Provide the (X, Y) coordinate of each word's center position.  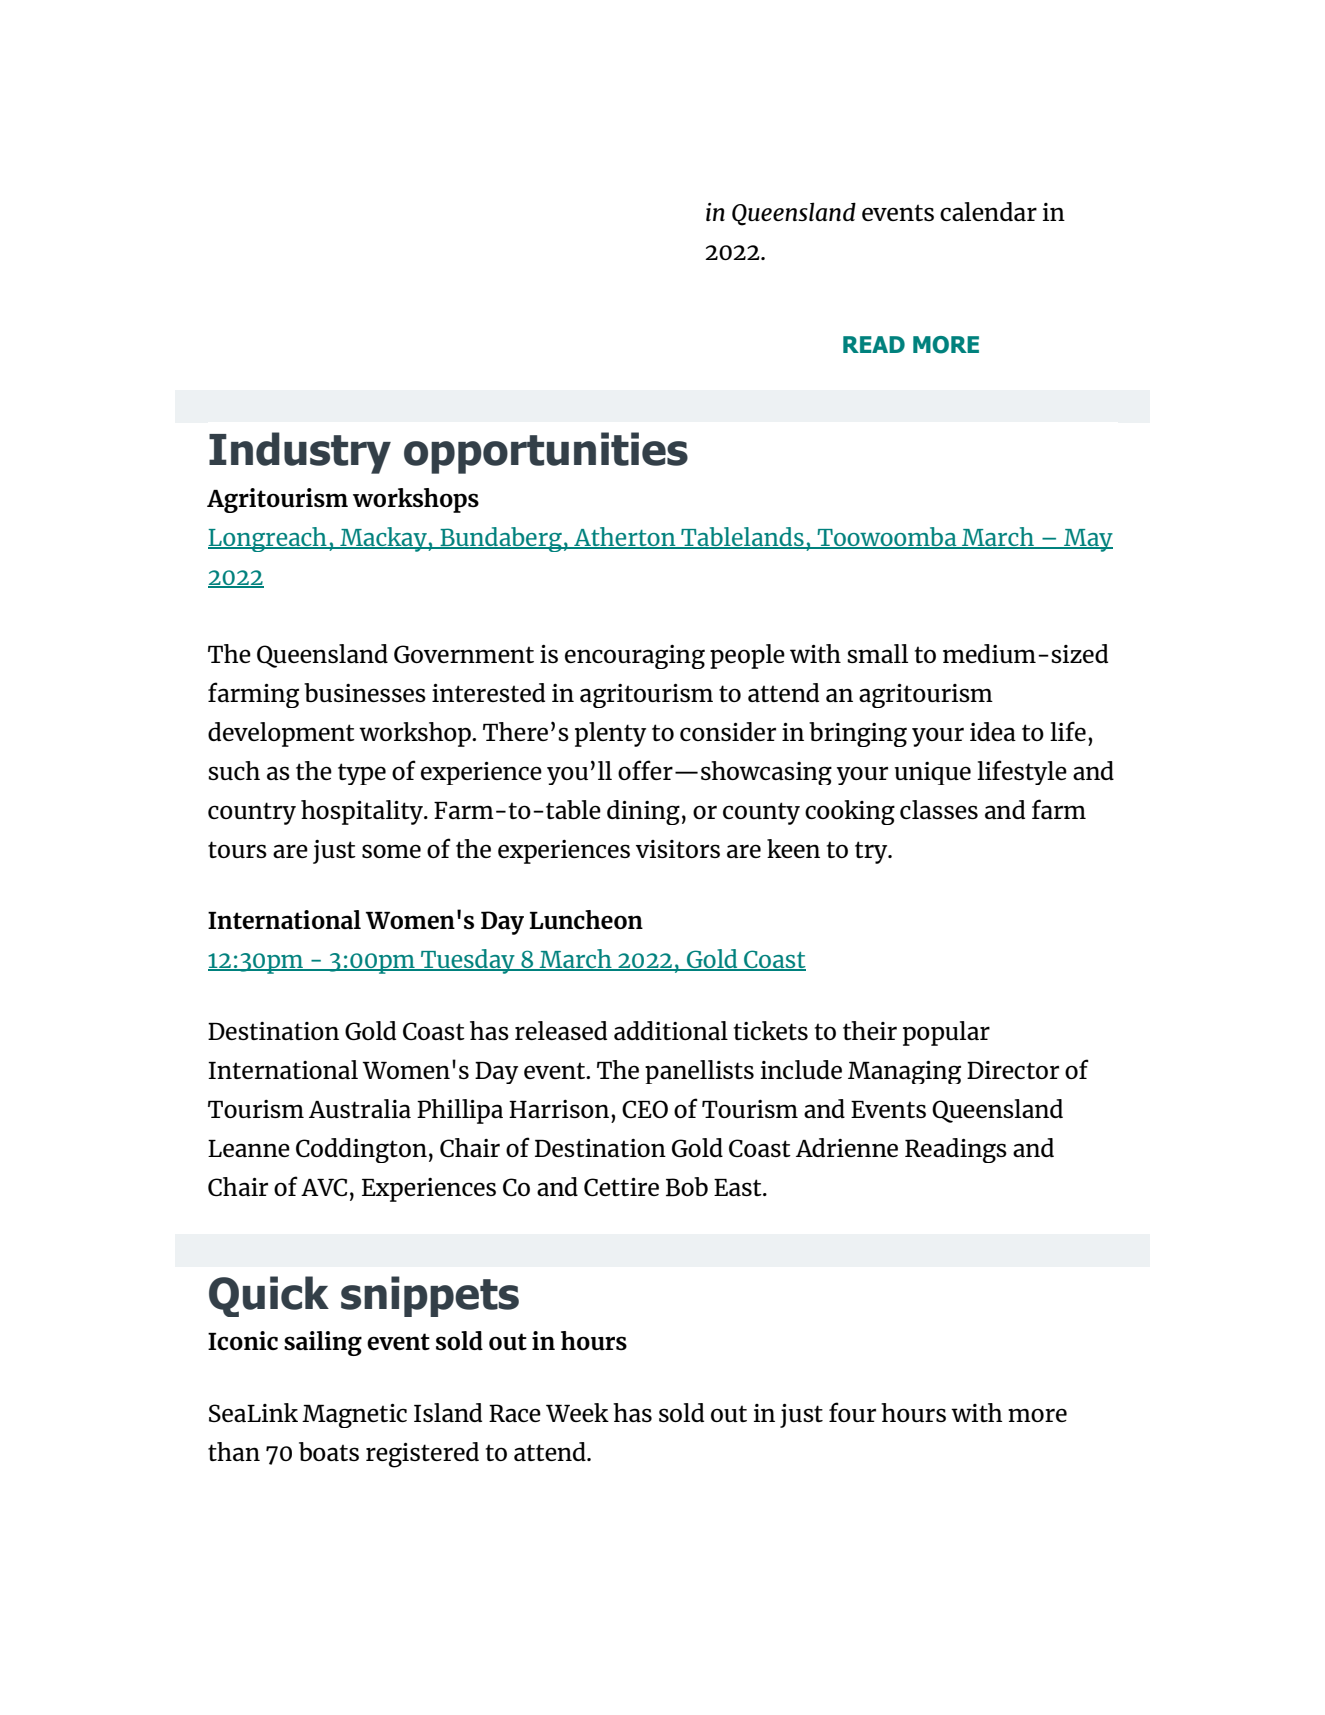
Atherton (625, 537)
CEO (645, 1109)
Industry (300, 453)
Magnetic (354, 1416)
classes (939, 809)
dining (643, 812)
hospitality (363, 812)
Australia (360, 1108)
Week (577, 1412)
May (1087, 540)
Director (1013, 1070)
